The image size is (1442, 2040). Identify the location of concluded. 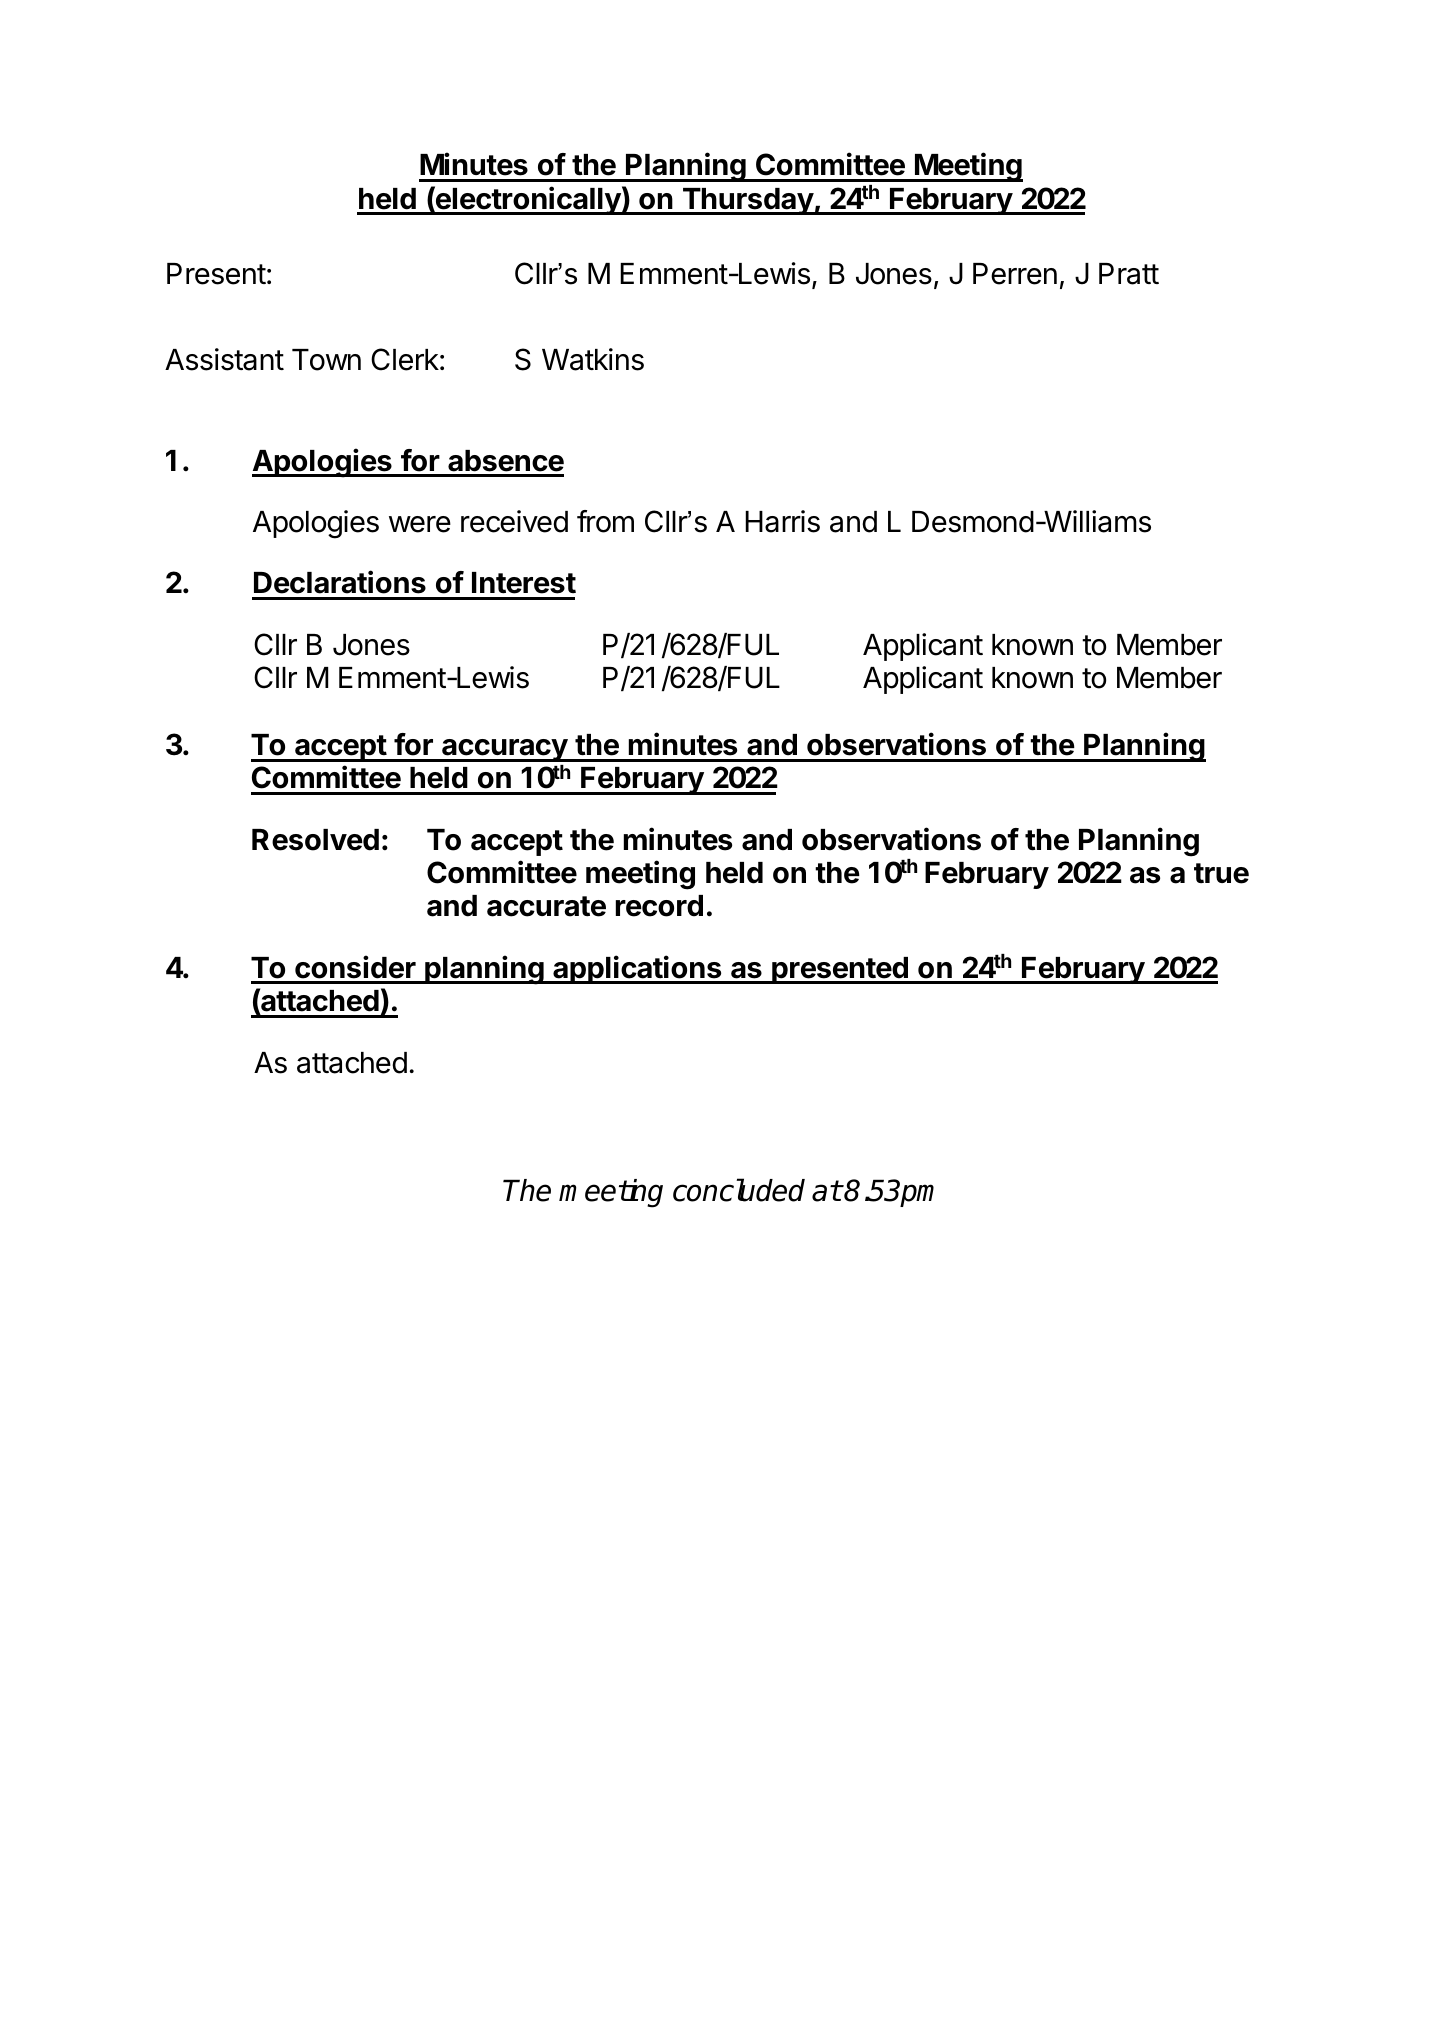
(739, 1190).
